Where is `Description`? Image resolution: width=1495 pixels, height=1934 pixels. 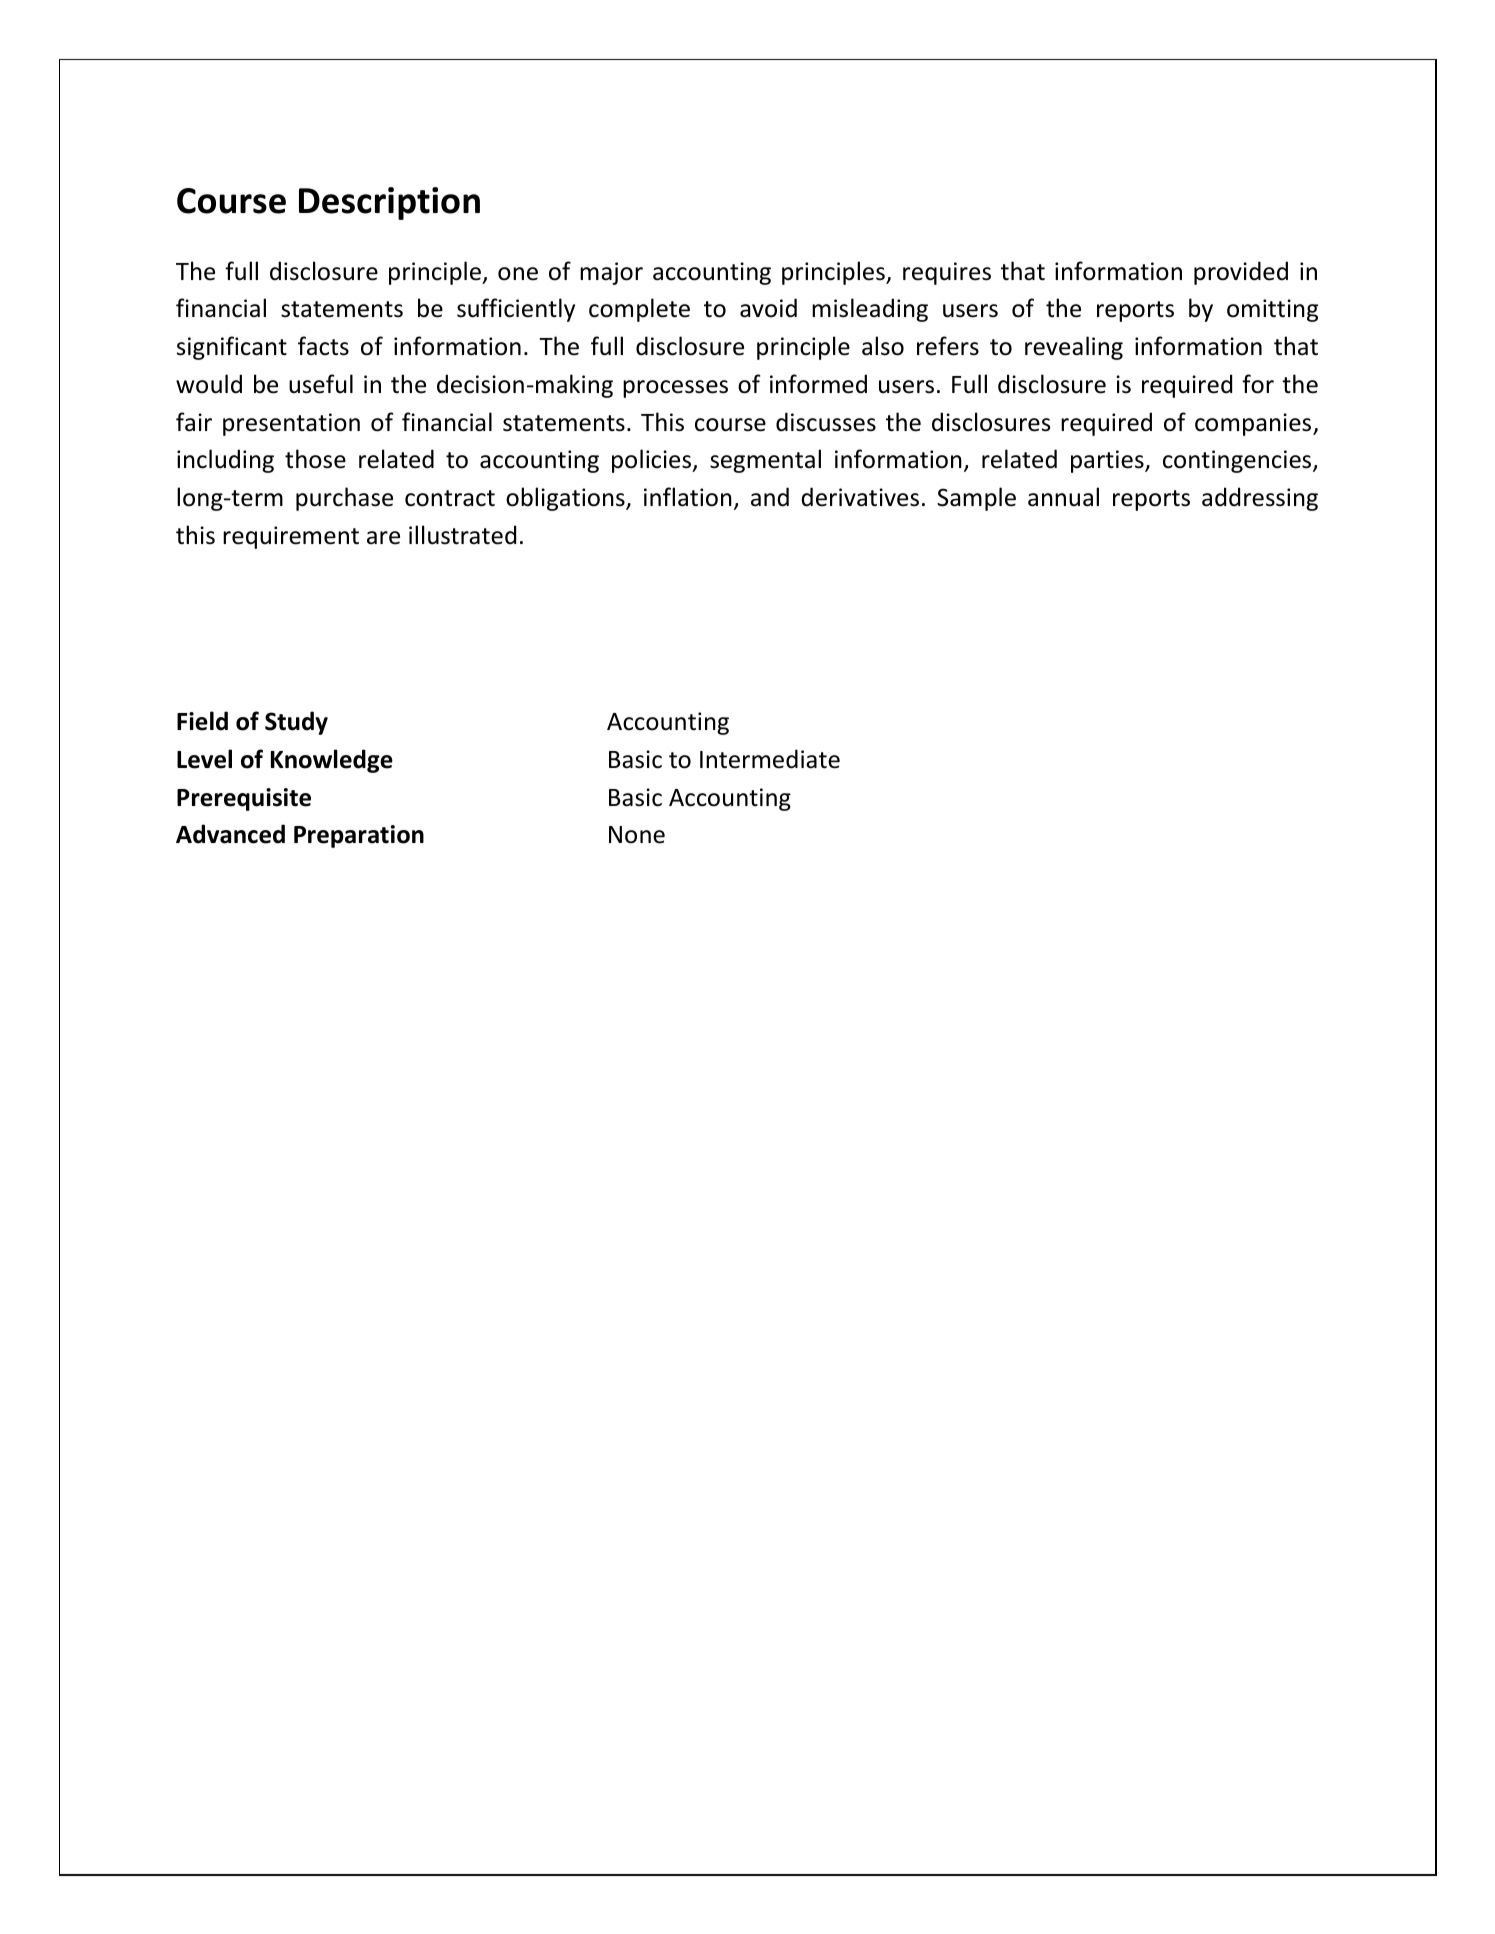 Description is located at coordinates (389, 203).
